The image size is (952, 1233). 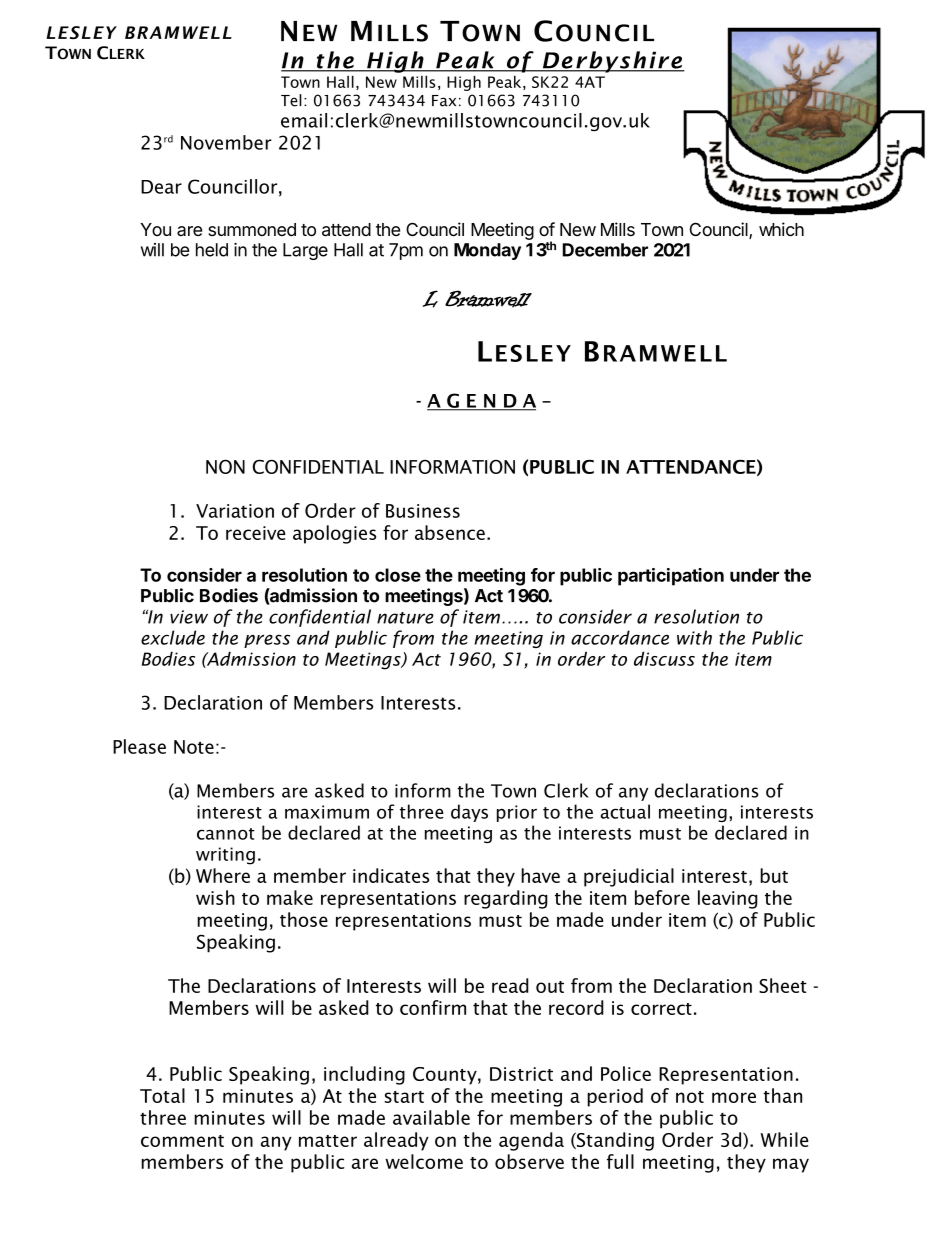 What do you see at coordinates (182, 1141) in the page?
I see `comment` at bounding box center [182, 1141].
